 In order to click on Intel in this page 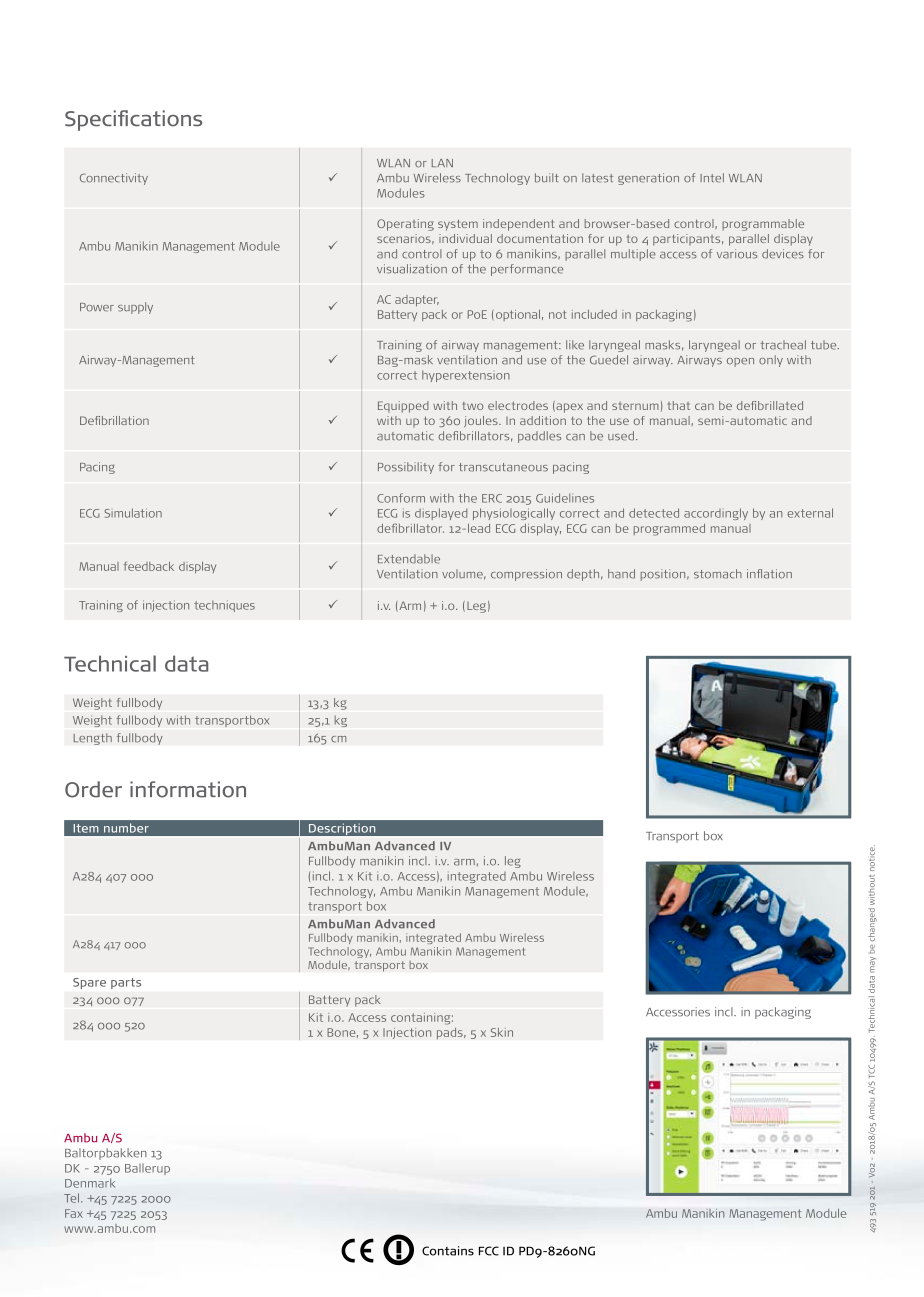, I will do `click(712, 178)`.
